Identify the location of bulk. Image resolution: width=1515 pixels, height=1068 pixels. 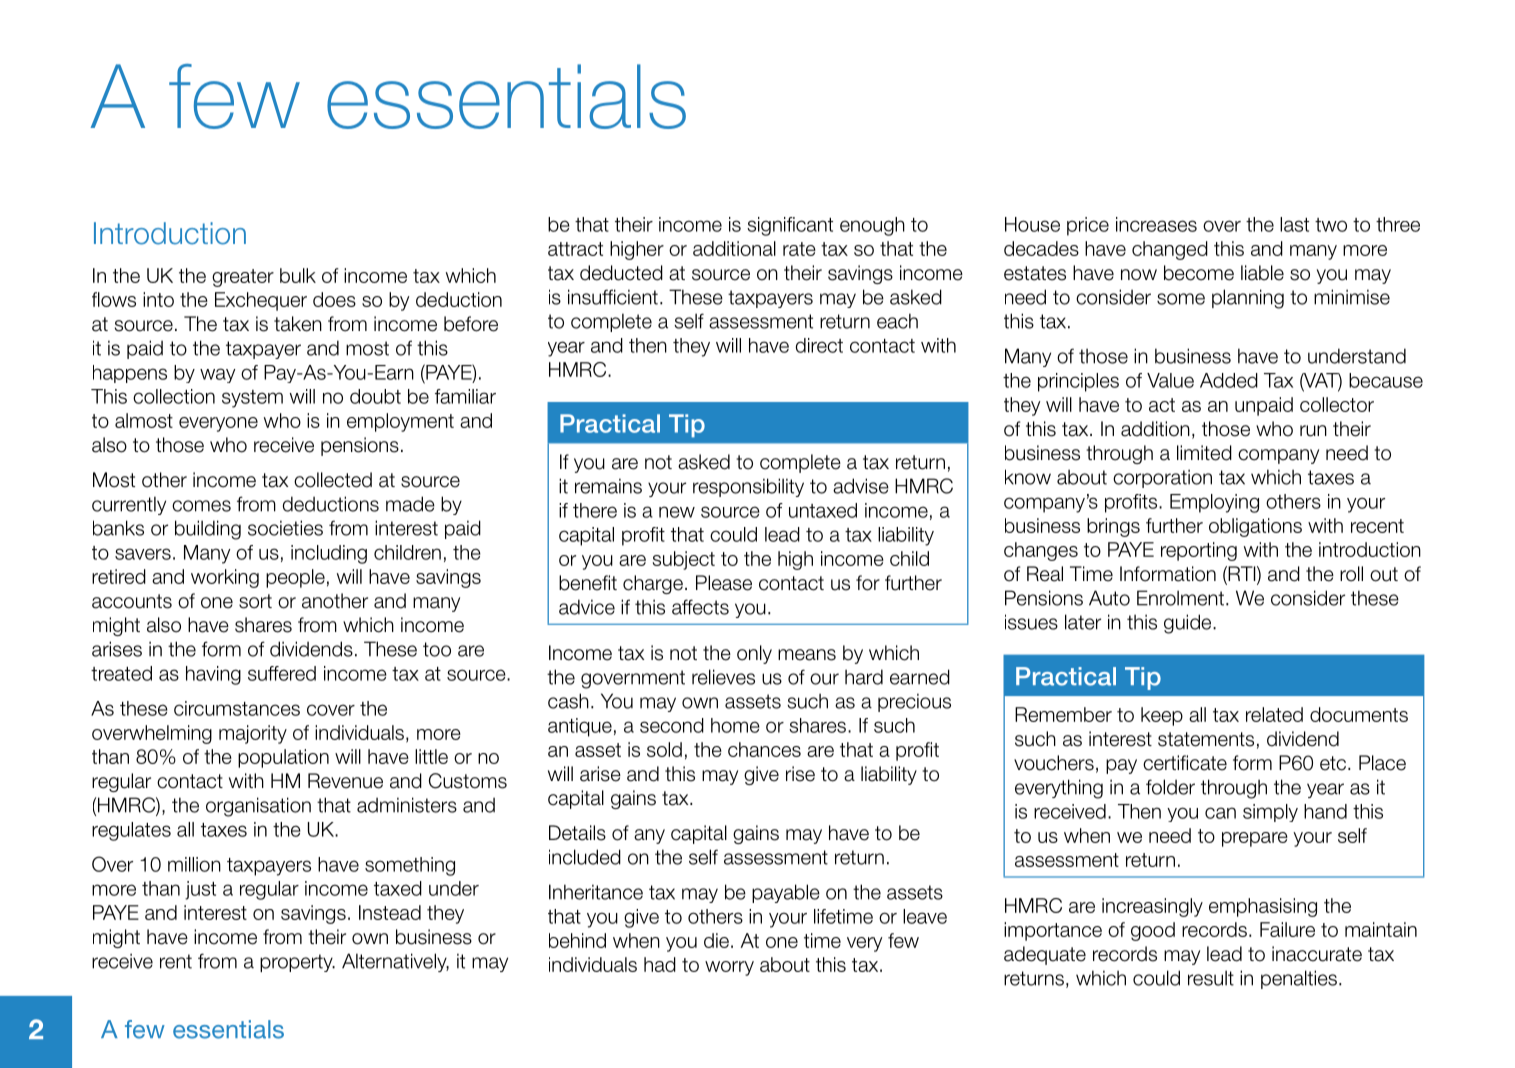
(298, 275).
